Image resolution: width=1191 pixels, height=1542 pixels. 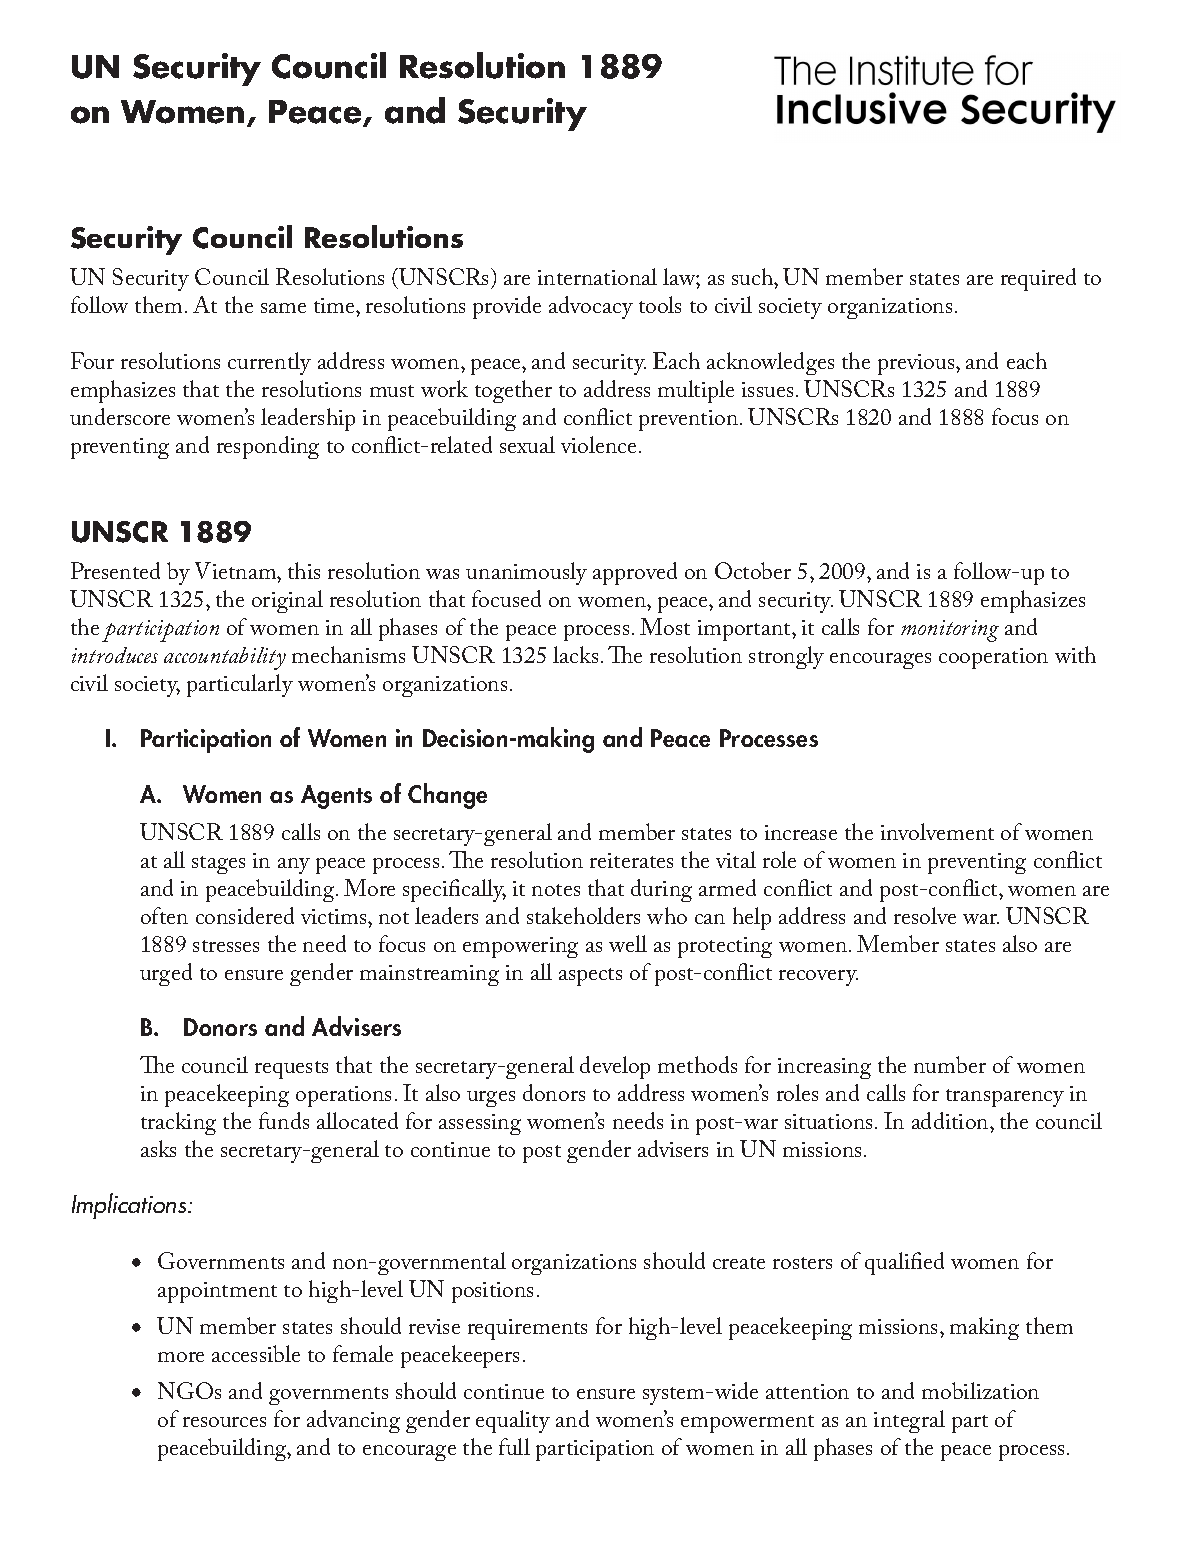 I want to click on required, so click(x=1038, y=279).
